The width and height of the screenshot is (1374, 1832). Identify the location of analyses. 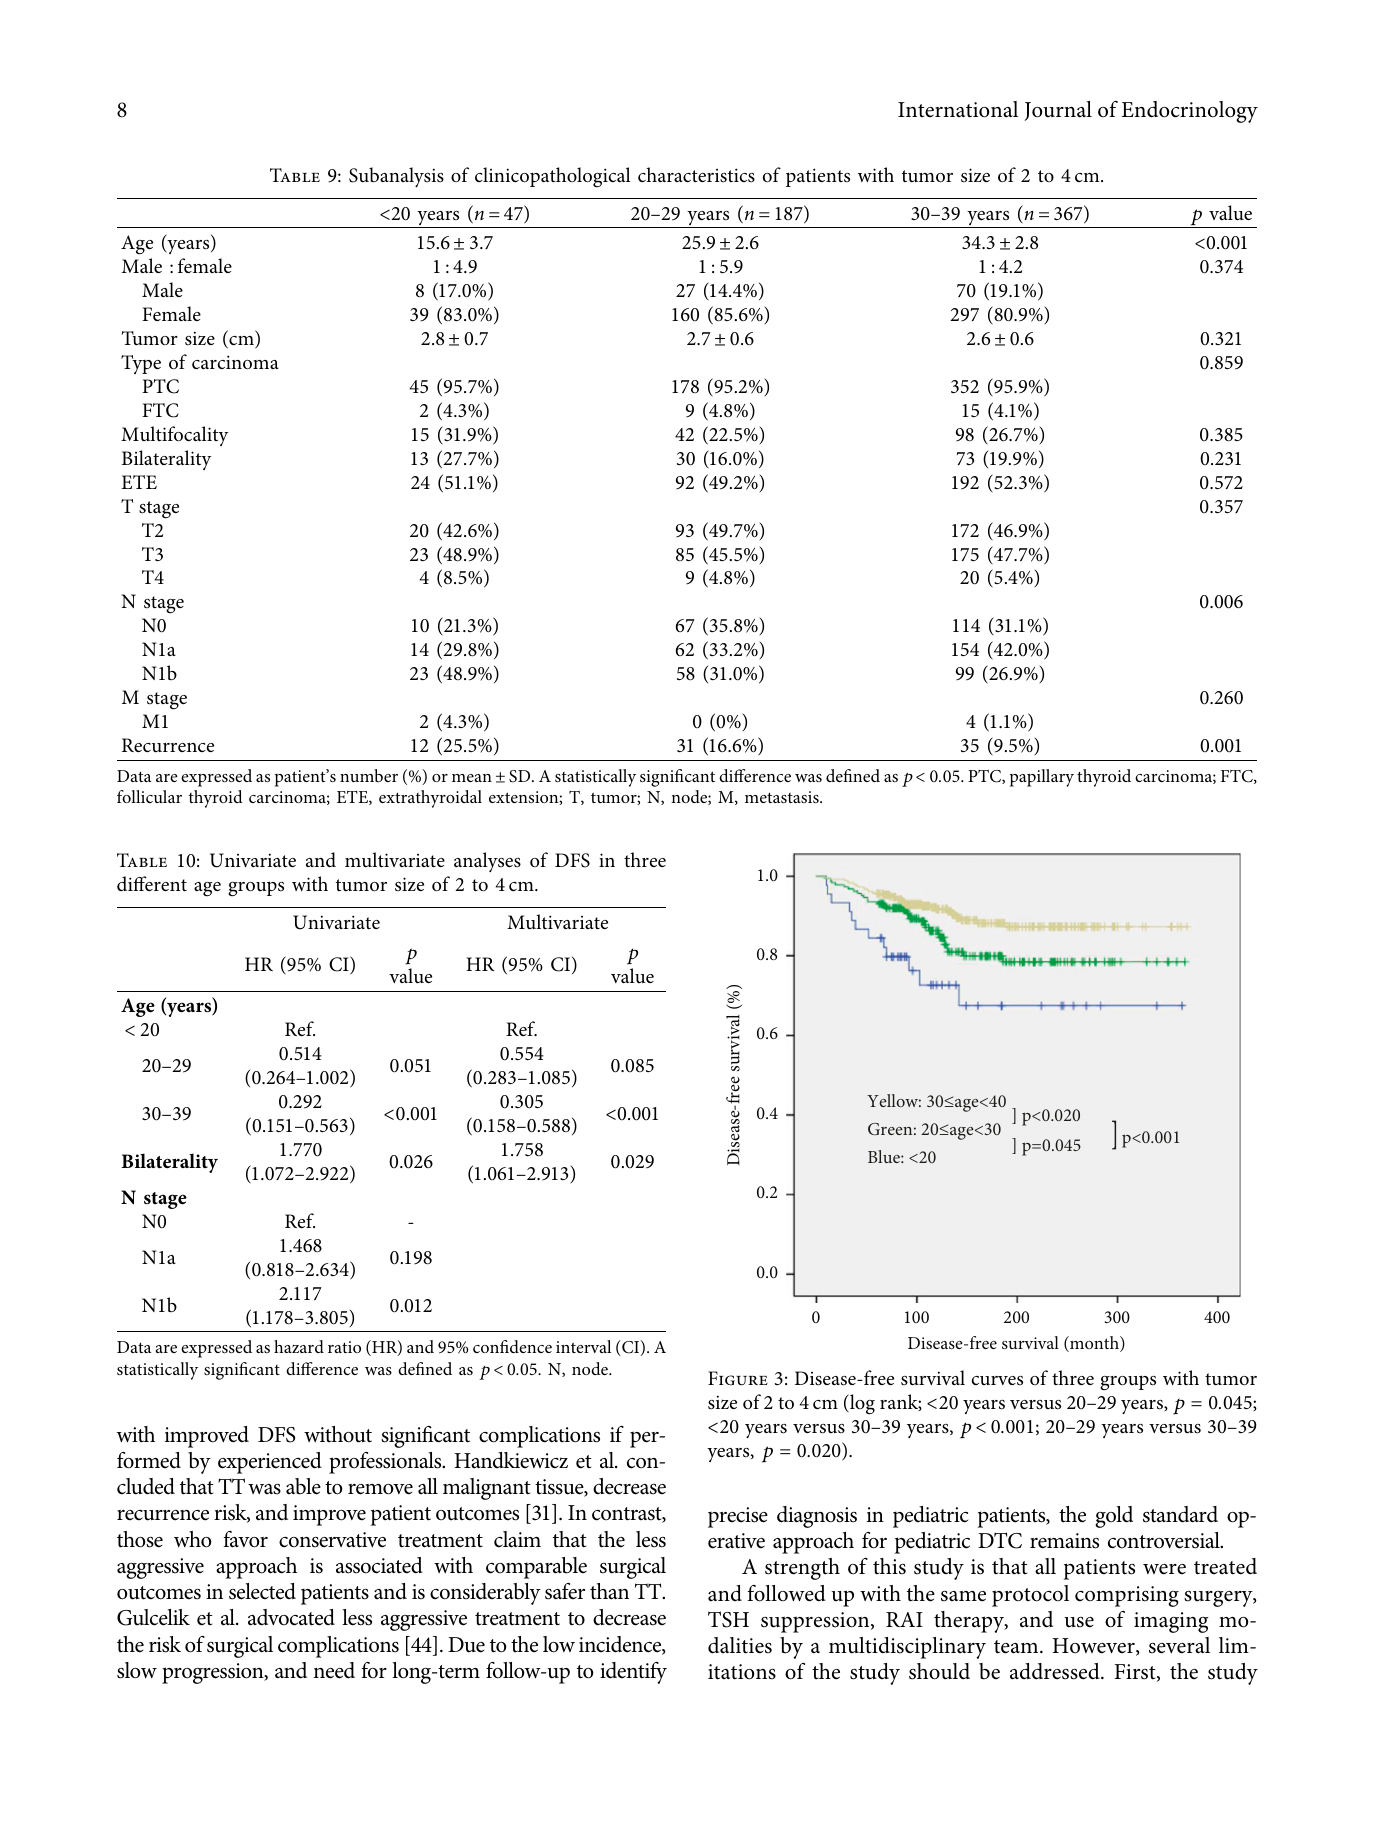
(487, 862).
